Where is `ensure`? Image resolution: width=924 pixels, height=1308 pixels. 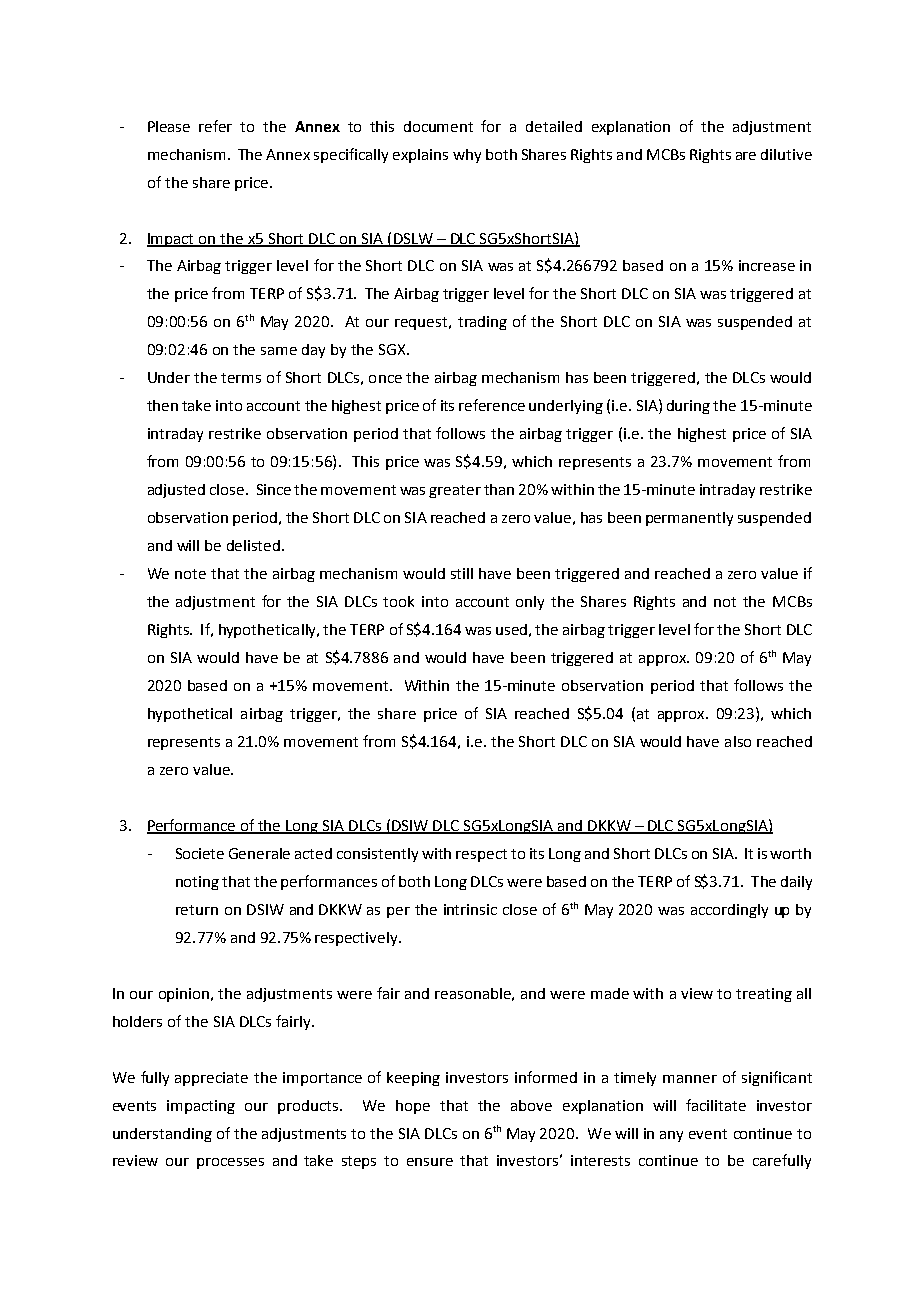 ensure is located at coordinates (430, 1162).
